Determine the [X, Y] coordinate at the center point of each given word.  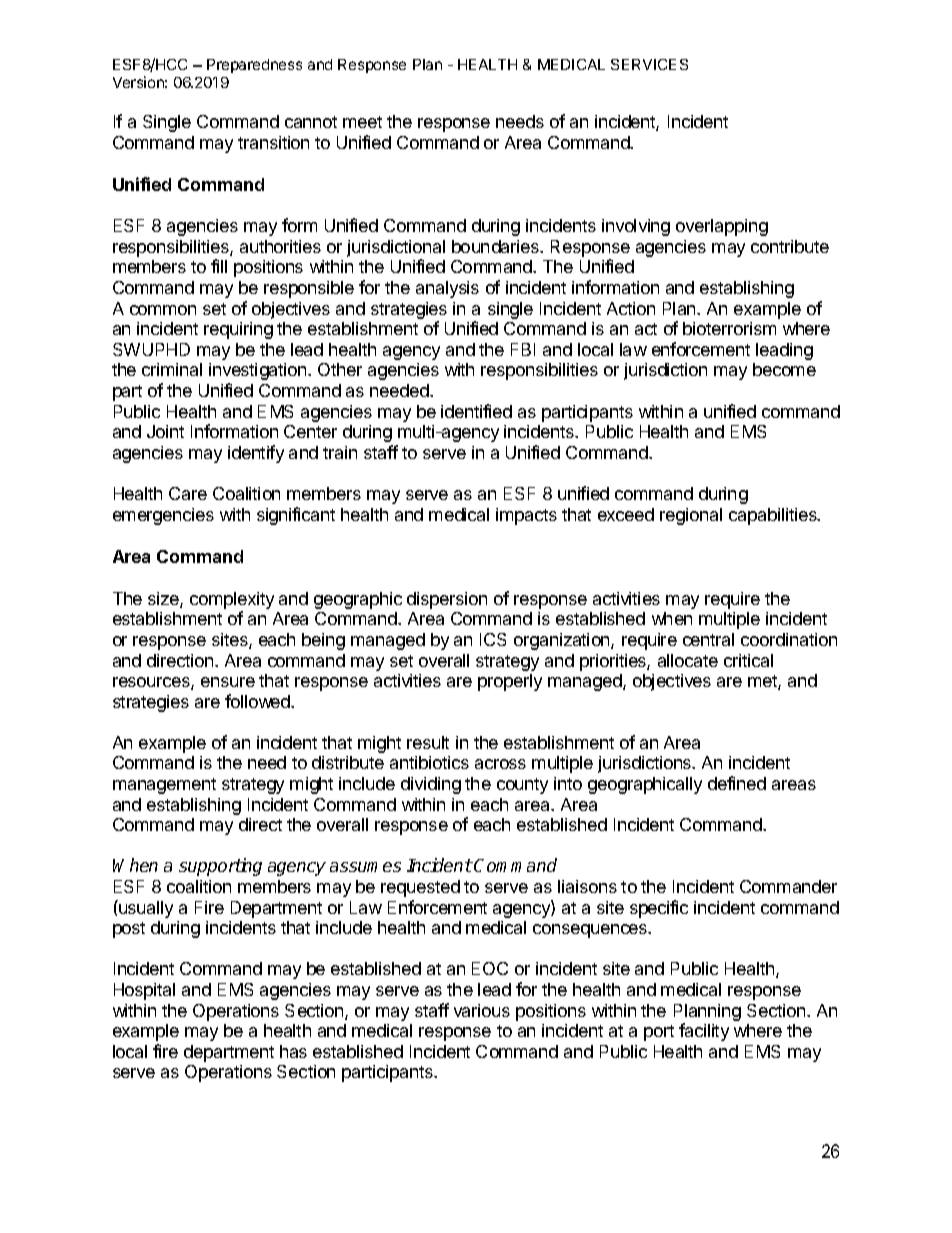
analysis [447, 289]
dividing [431, 785]
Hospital [144, 991]
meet [362, 122]
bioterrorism [729, 328]
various [482, 1010]
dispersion [447, 600]
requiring [238, 330]
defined [737, 783]
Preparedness [254, 66]
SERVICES [649, 64]
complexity [232, 600]
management [164, 786]
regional [691, 516]
